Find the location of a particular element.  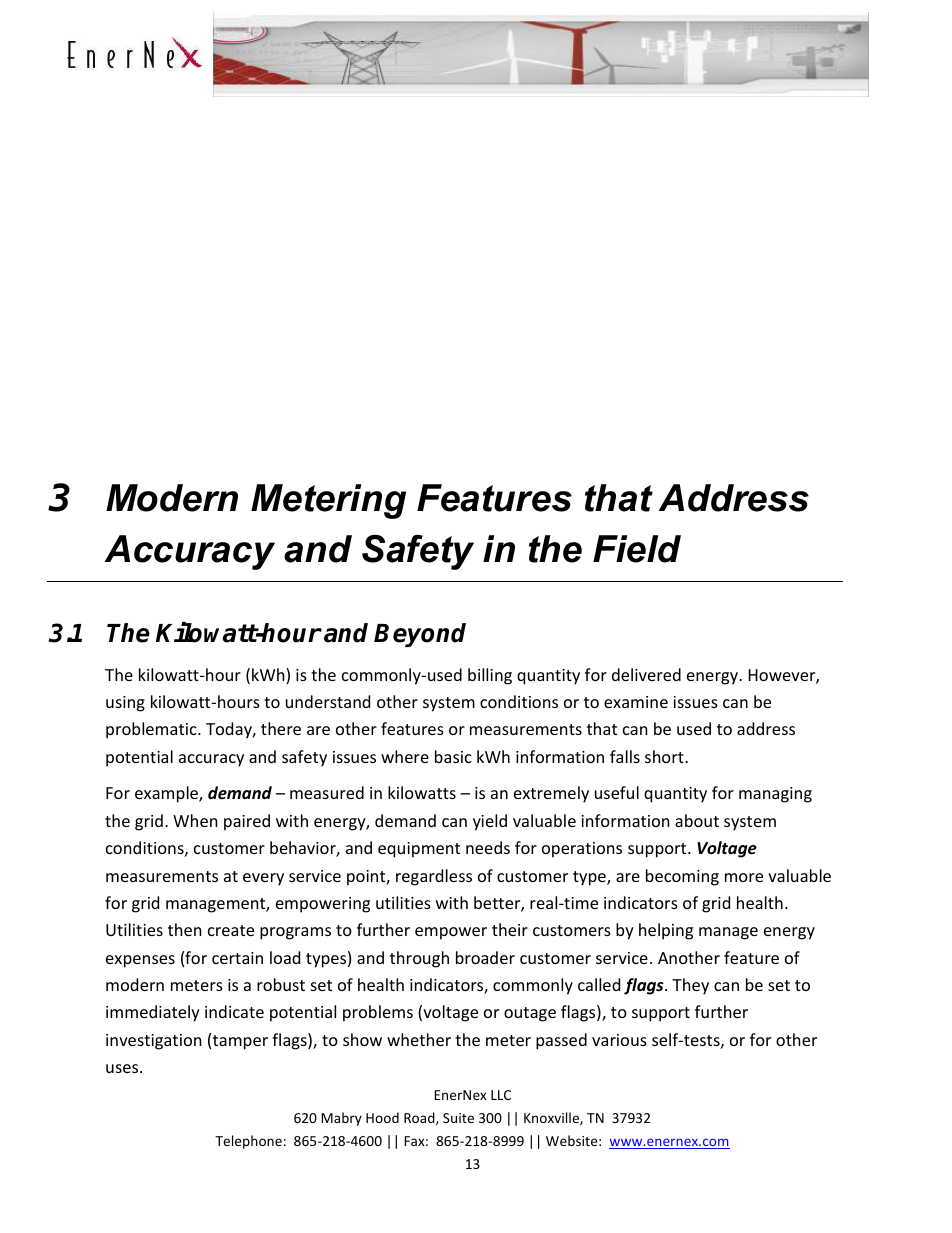

Beyond is located at coordinates (420, 635).
